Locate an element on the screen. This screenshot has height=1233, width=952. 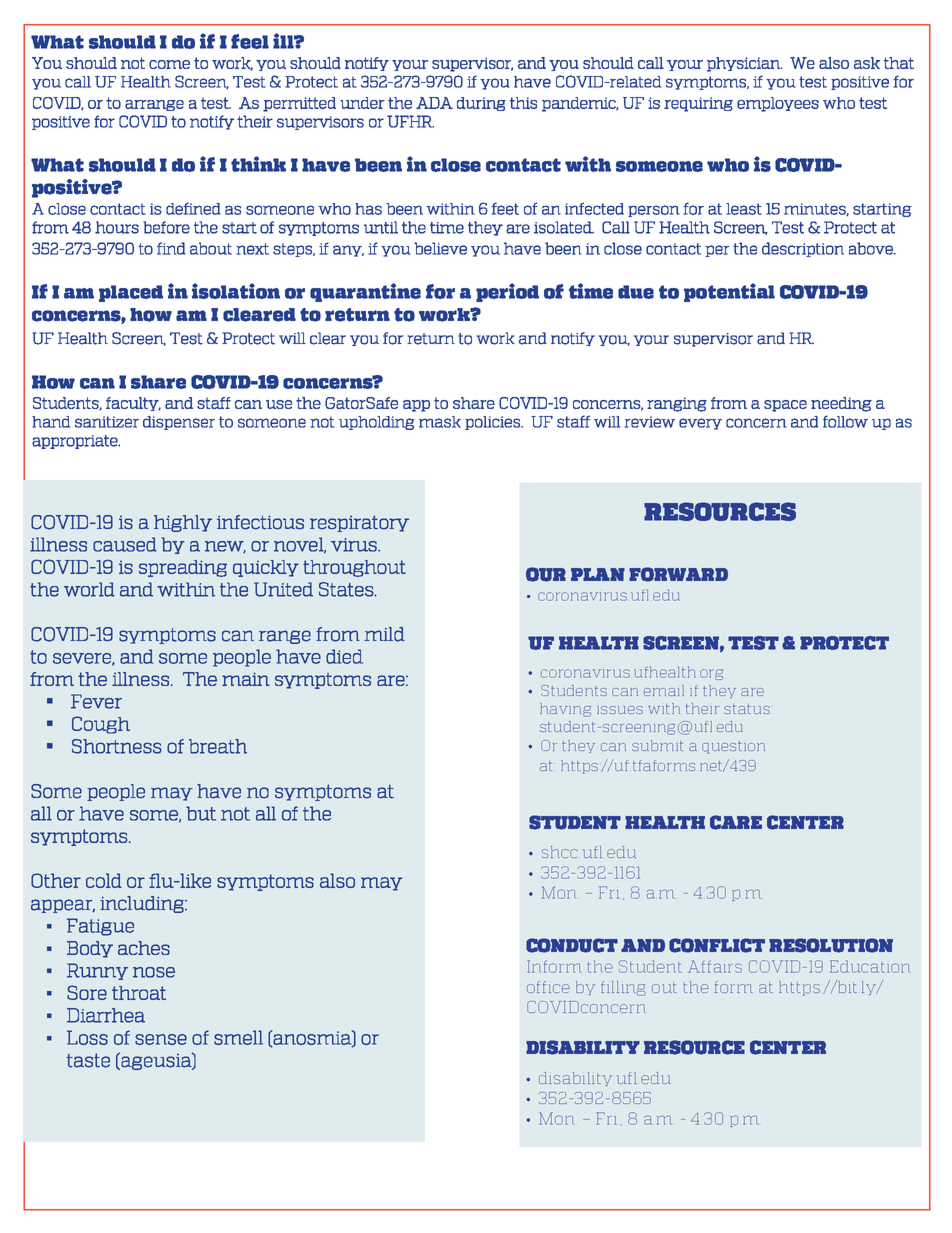
having is located at coordinates (565, 710).
